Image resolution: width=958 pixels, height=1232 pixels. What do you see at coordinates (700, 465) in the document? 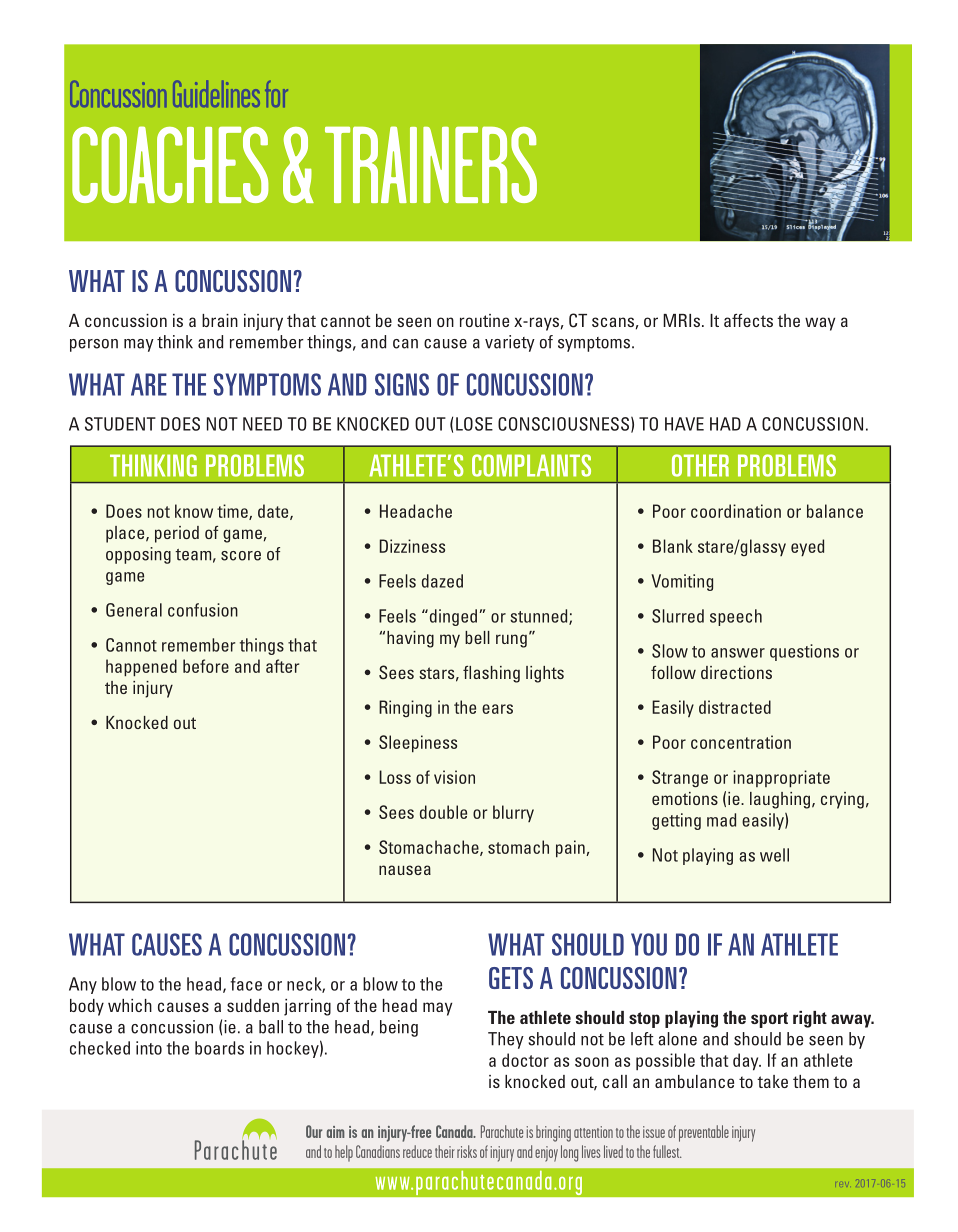
I see `OTHER` at bounding box center [700, 465].
